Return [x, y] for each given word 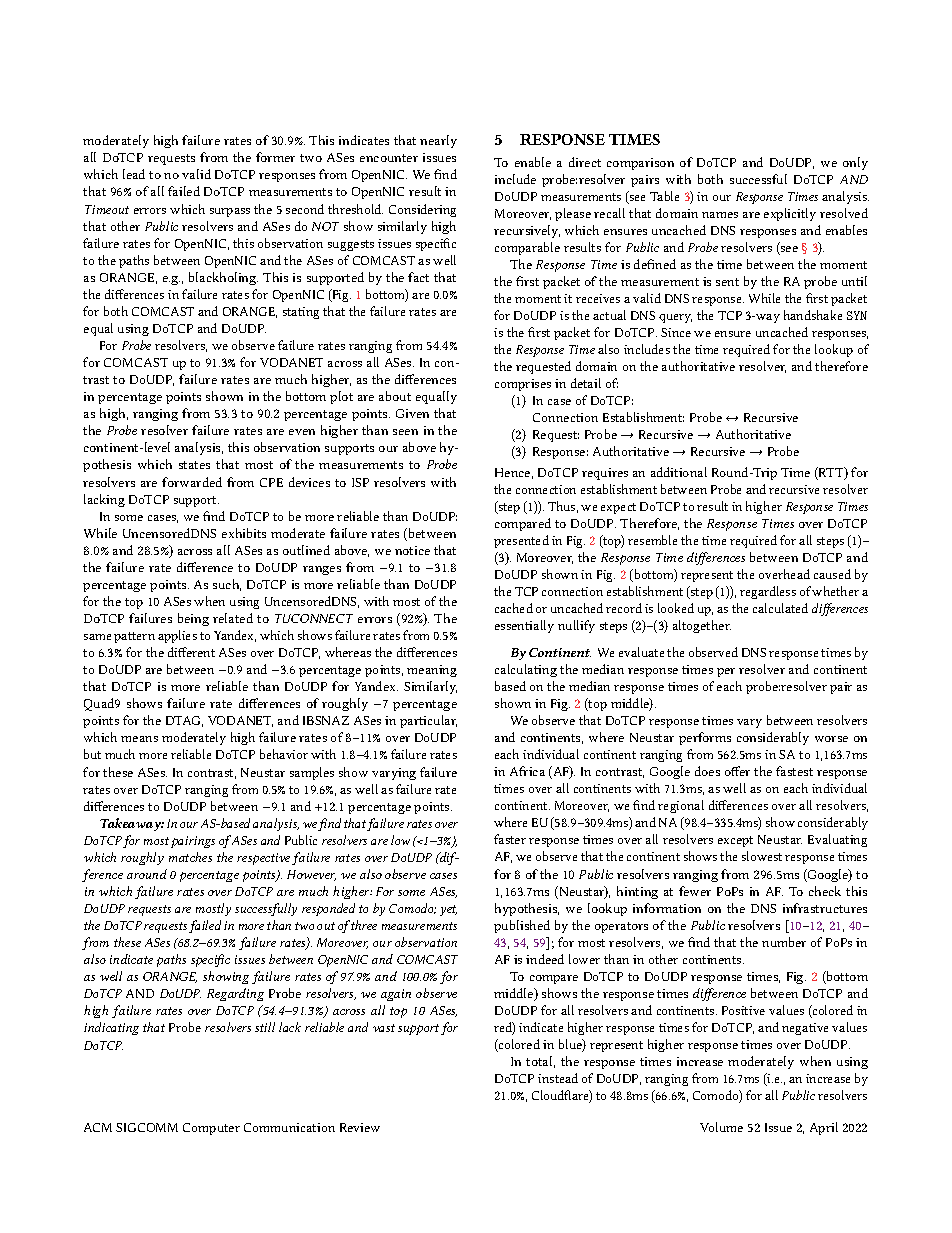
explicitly [790, 214]
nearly [438, 141]
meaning [432, 671]
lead [134, 174]
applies [177, 636]
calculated [780, 608]
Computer [211, 1129]
